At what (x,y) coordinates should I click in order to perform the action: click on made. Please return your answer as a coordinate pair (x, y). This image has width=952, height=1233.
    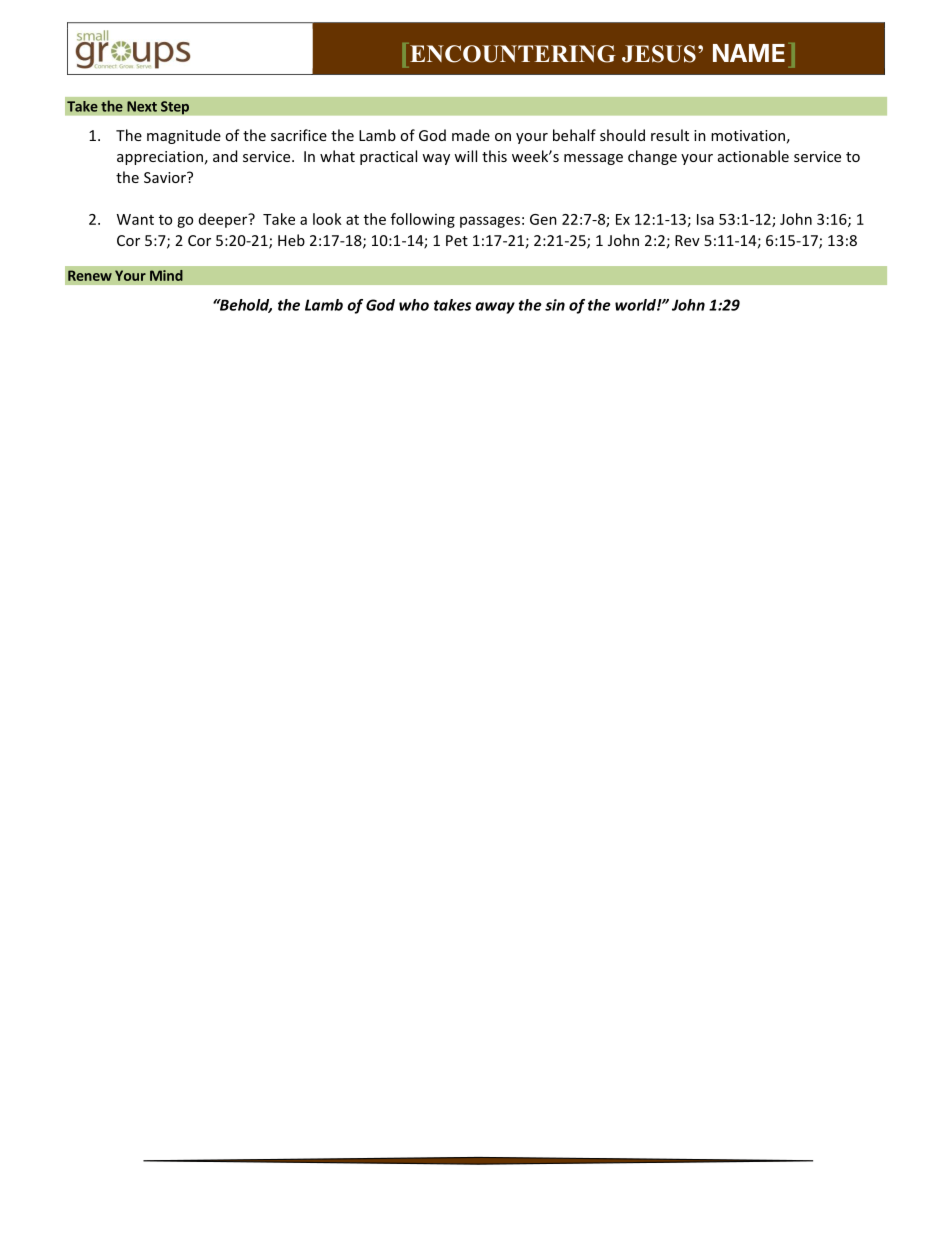
    Looking at the image, I should click on (471, 135).
